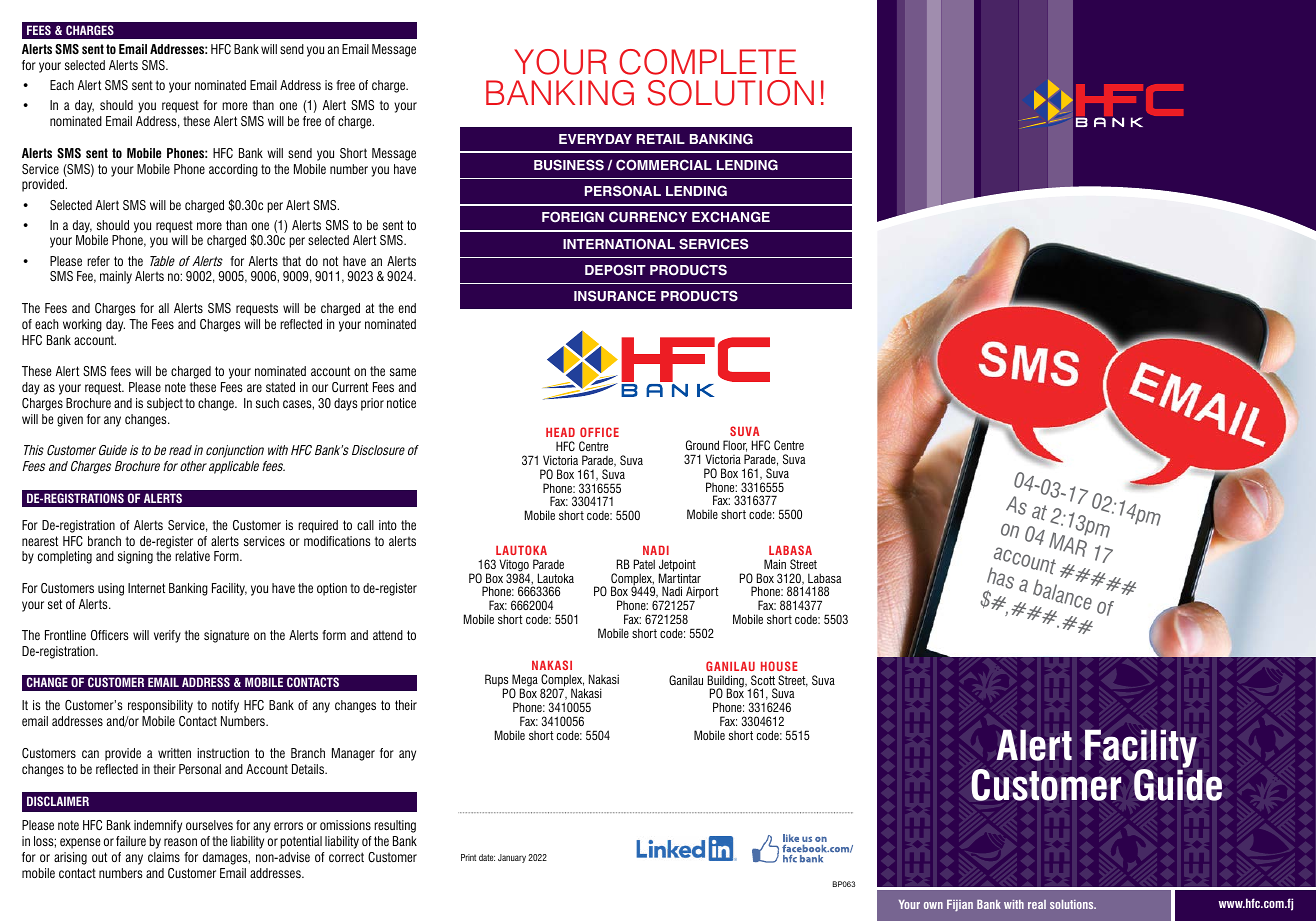 This screenshot has height=921, width=1316. What do you see at coordinates (372, 404) in the screenshot?
I see `prior` at bounding box center [372, 404].
